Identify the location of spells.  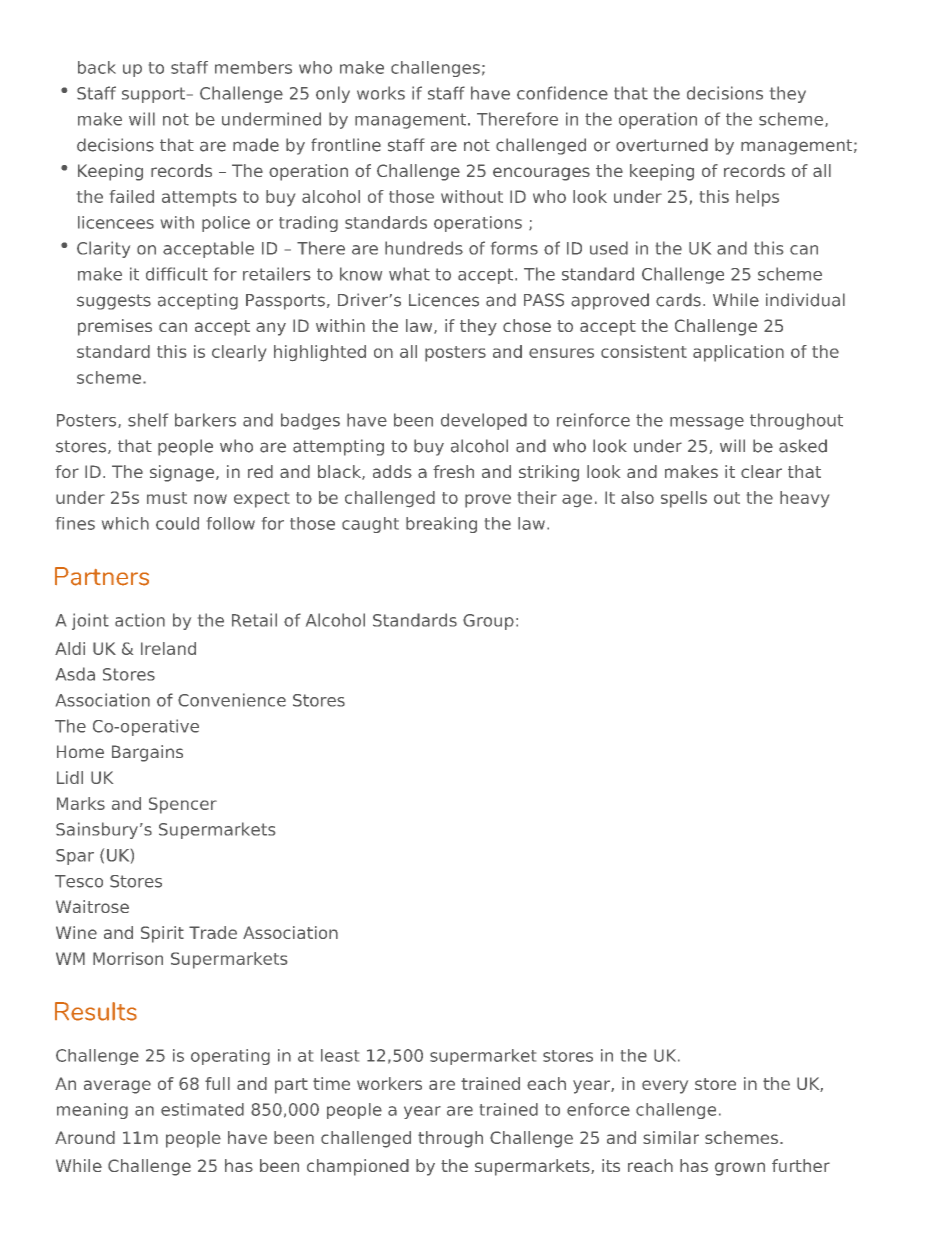
(684, 499).
